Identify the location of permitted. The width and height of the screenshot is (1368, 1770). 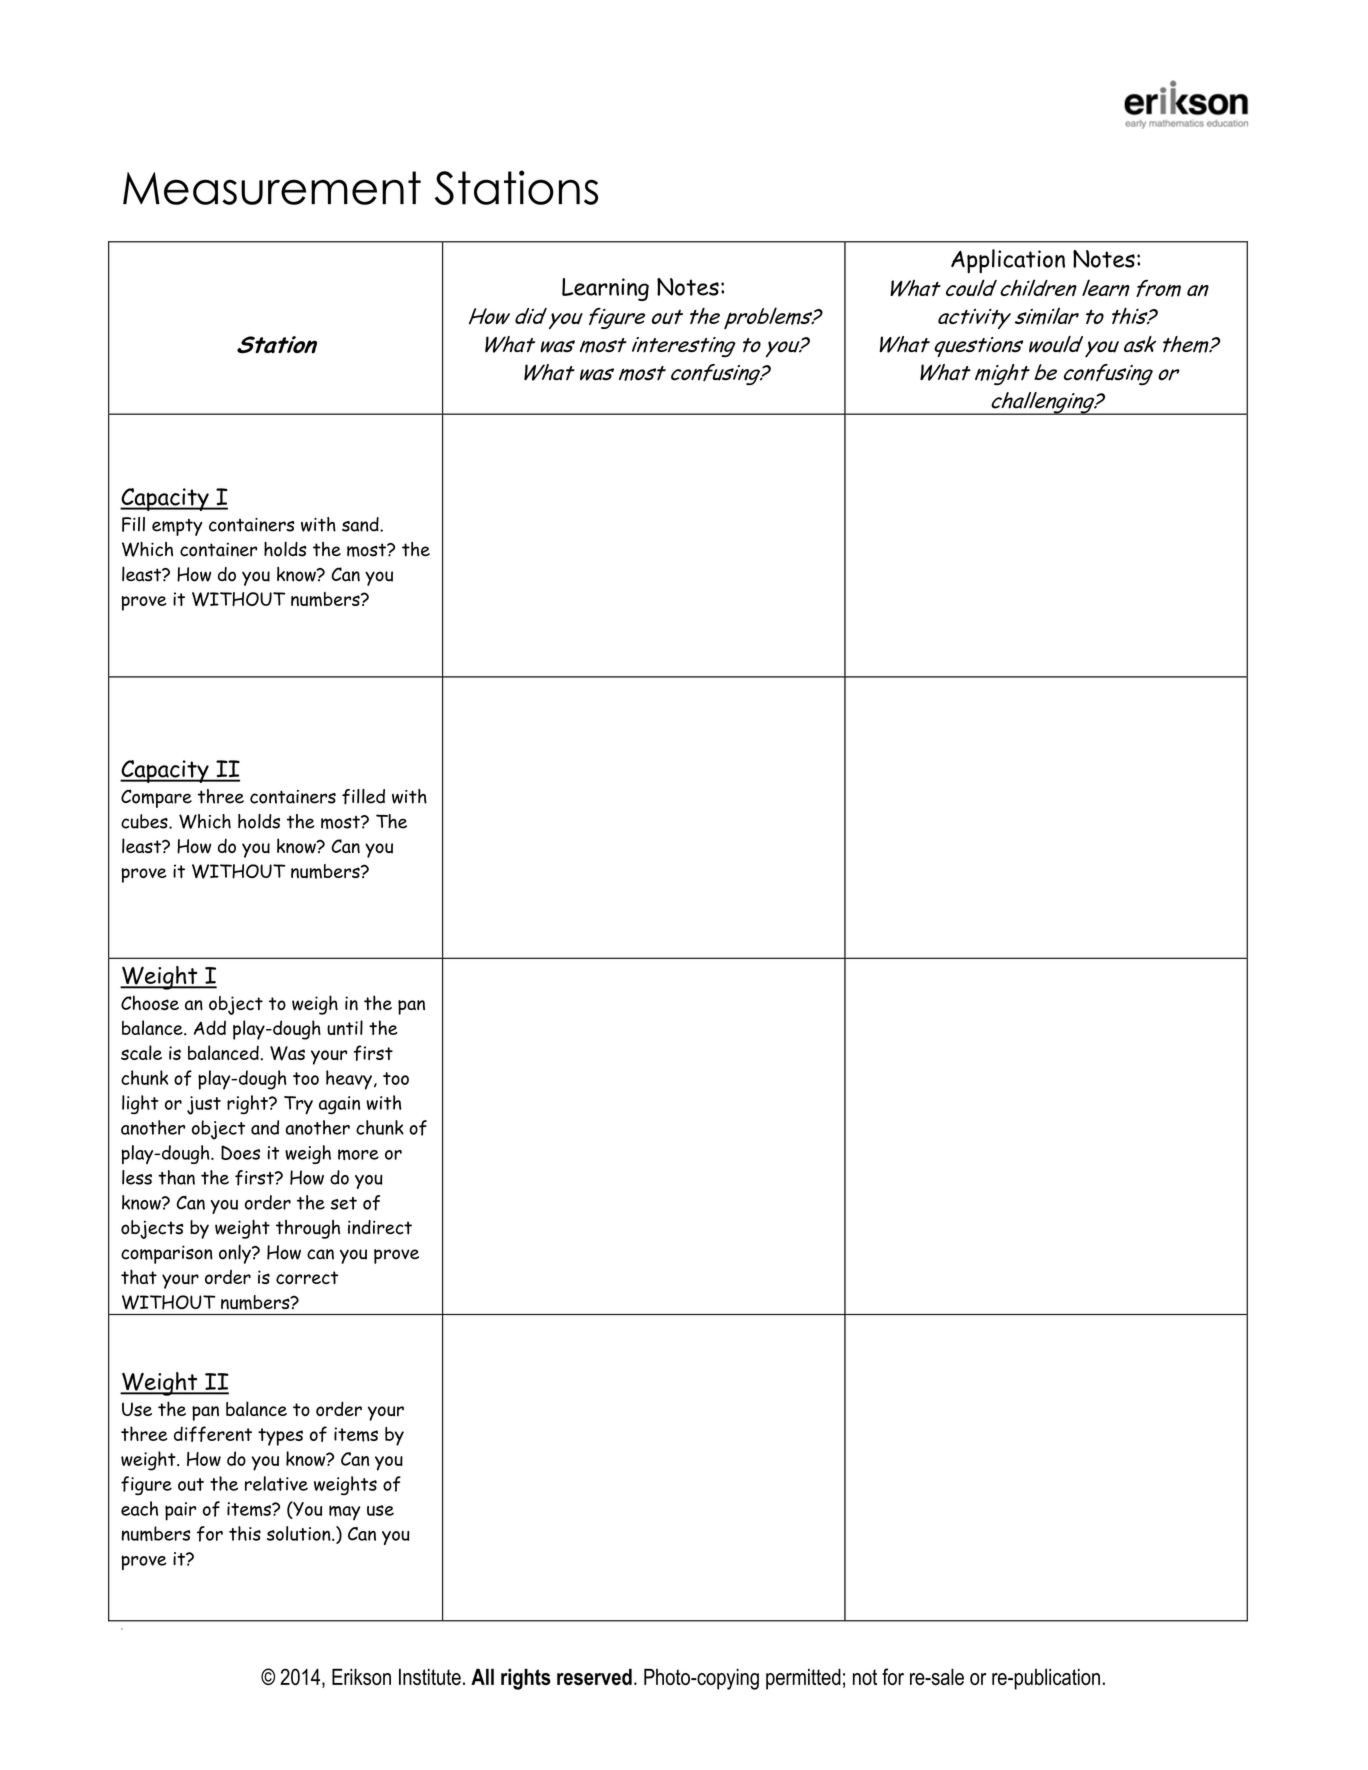
(803, 1679).
